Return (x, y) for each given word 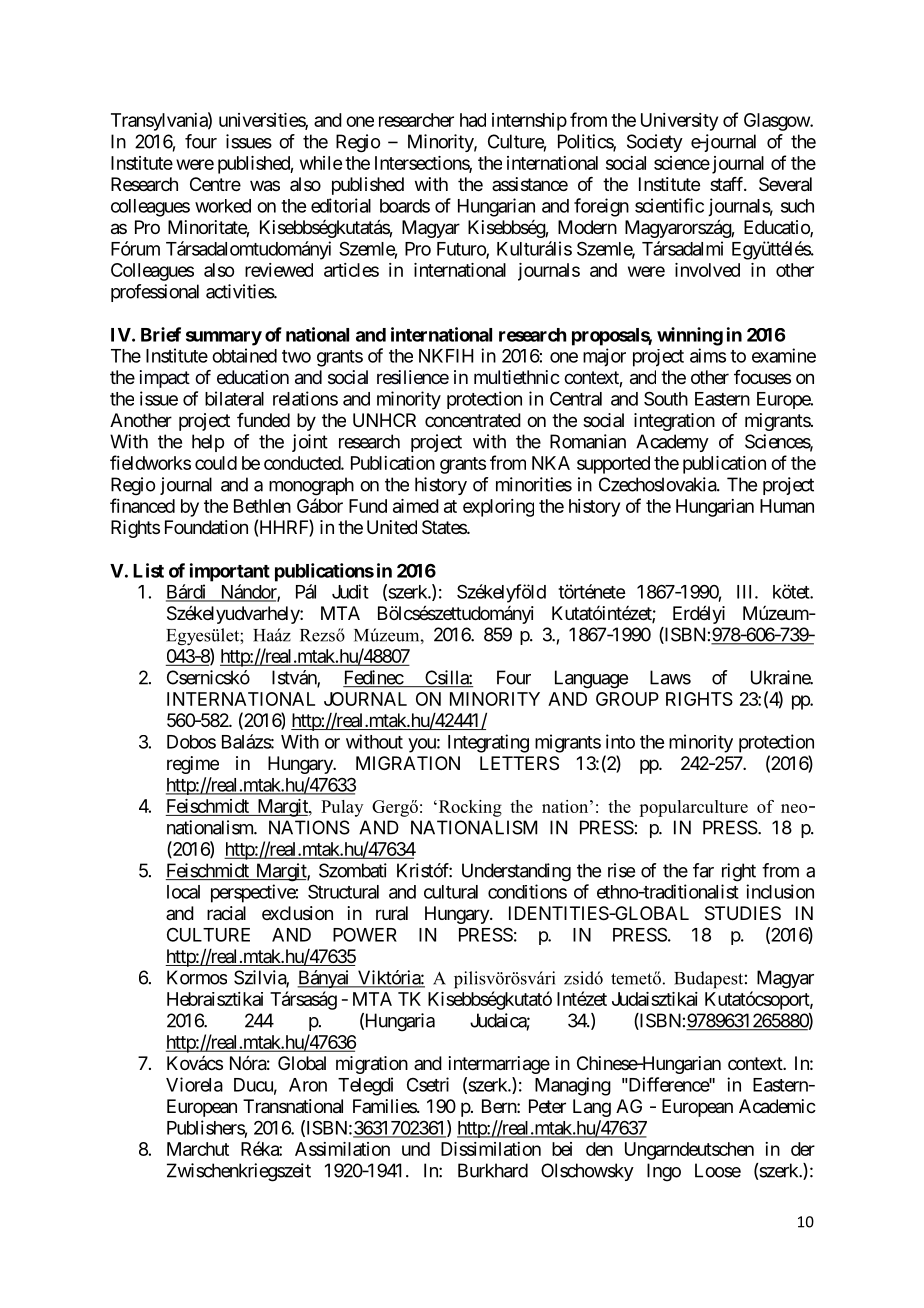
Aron (308, 1085)
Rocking (469, 808)
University (679, 122)
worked (223, 206)
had (473, 120)
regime (193, 765)
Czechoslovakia (658, 484)
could (216, 463)
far (703, 870)
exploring (498, 508)
